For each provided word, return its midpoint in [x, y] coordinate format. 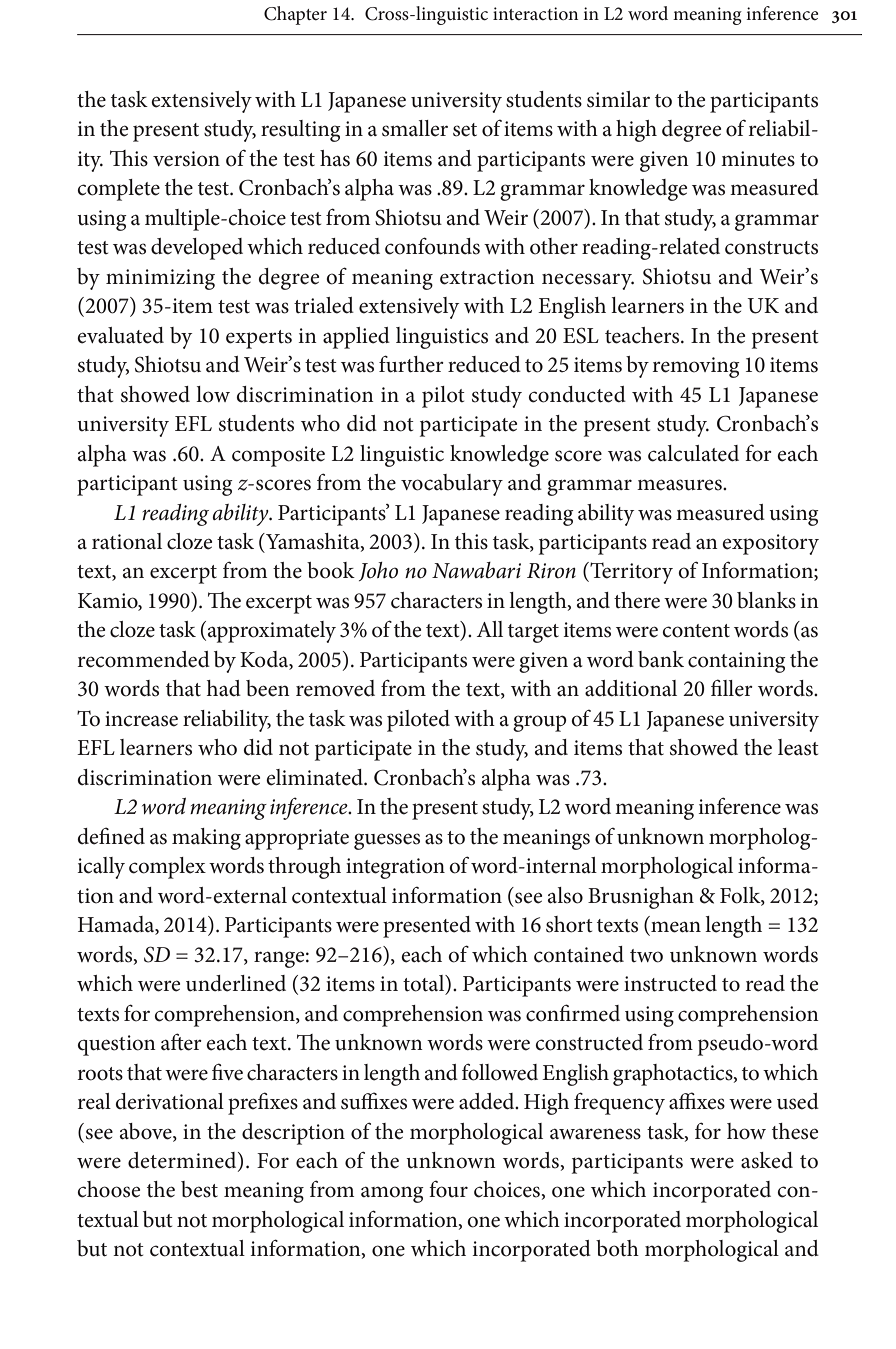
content [696, 631]
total [425, 984]
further [411, 364]
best [199, 1189]
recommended [144, 659]
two [646, 956]
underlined [236, 983]
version [186, 159]
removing [696, 367]
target [533, 633]
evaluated [120, 335]
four [448, 1189]
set [465, 130]
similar [618, 99]
